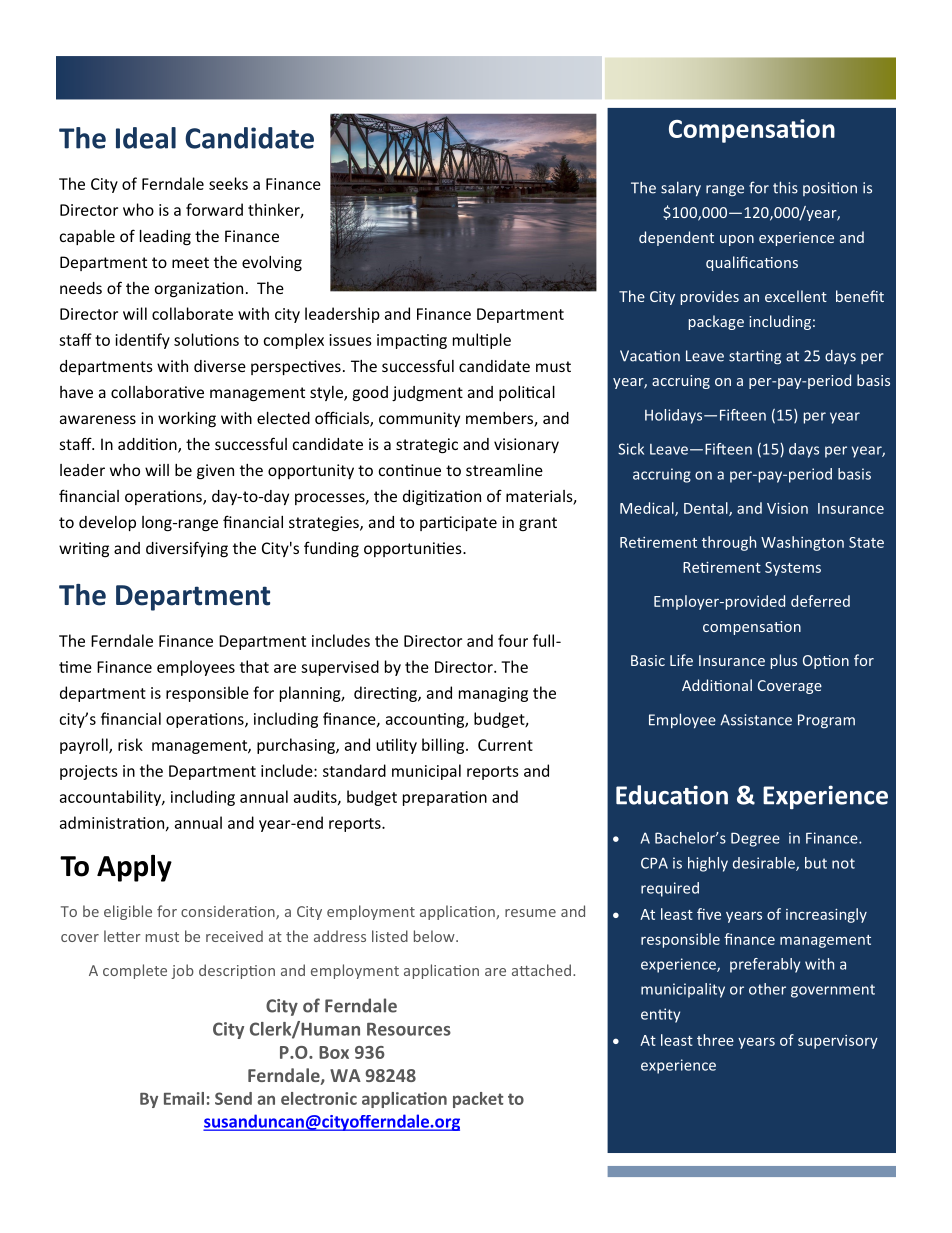 The height and width of the screenshot is (1233, 952). Describe the element at coordinates (707, 509) in the screenshot. I see `Dental` at that location.
